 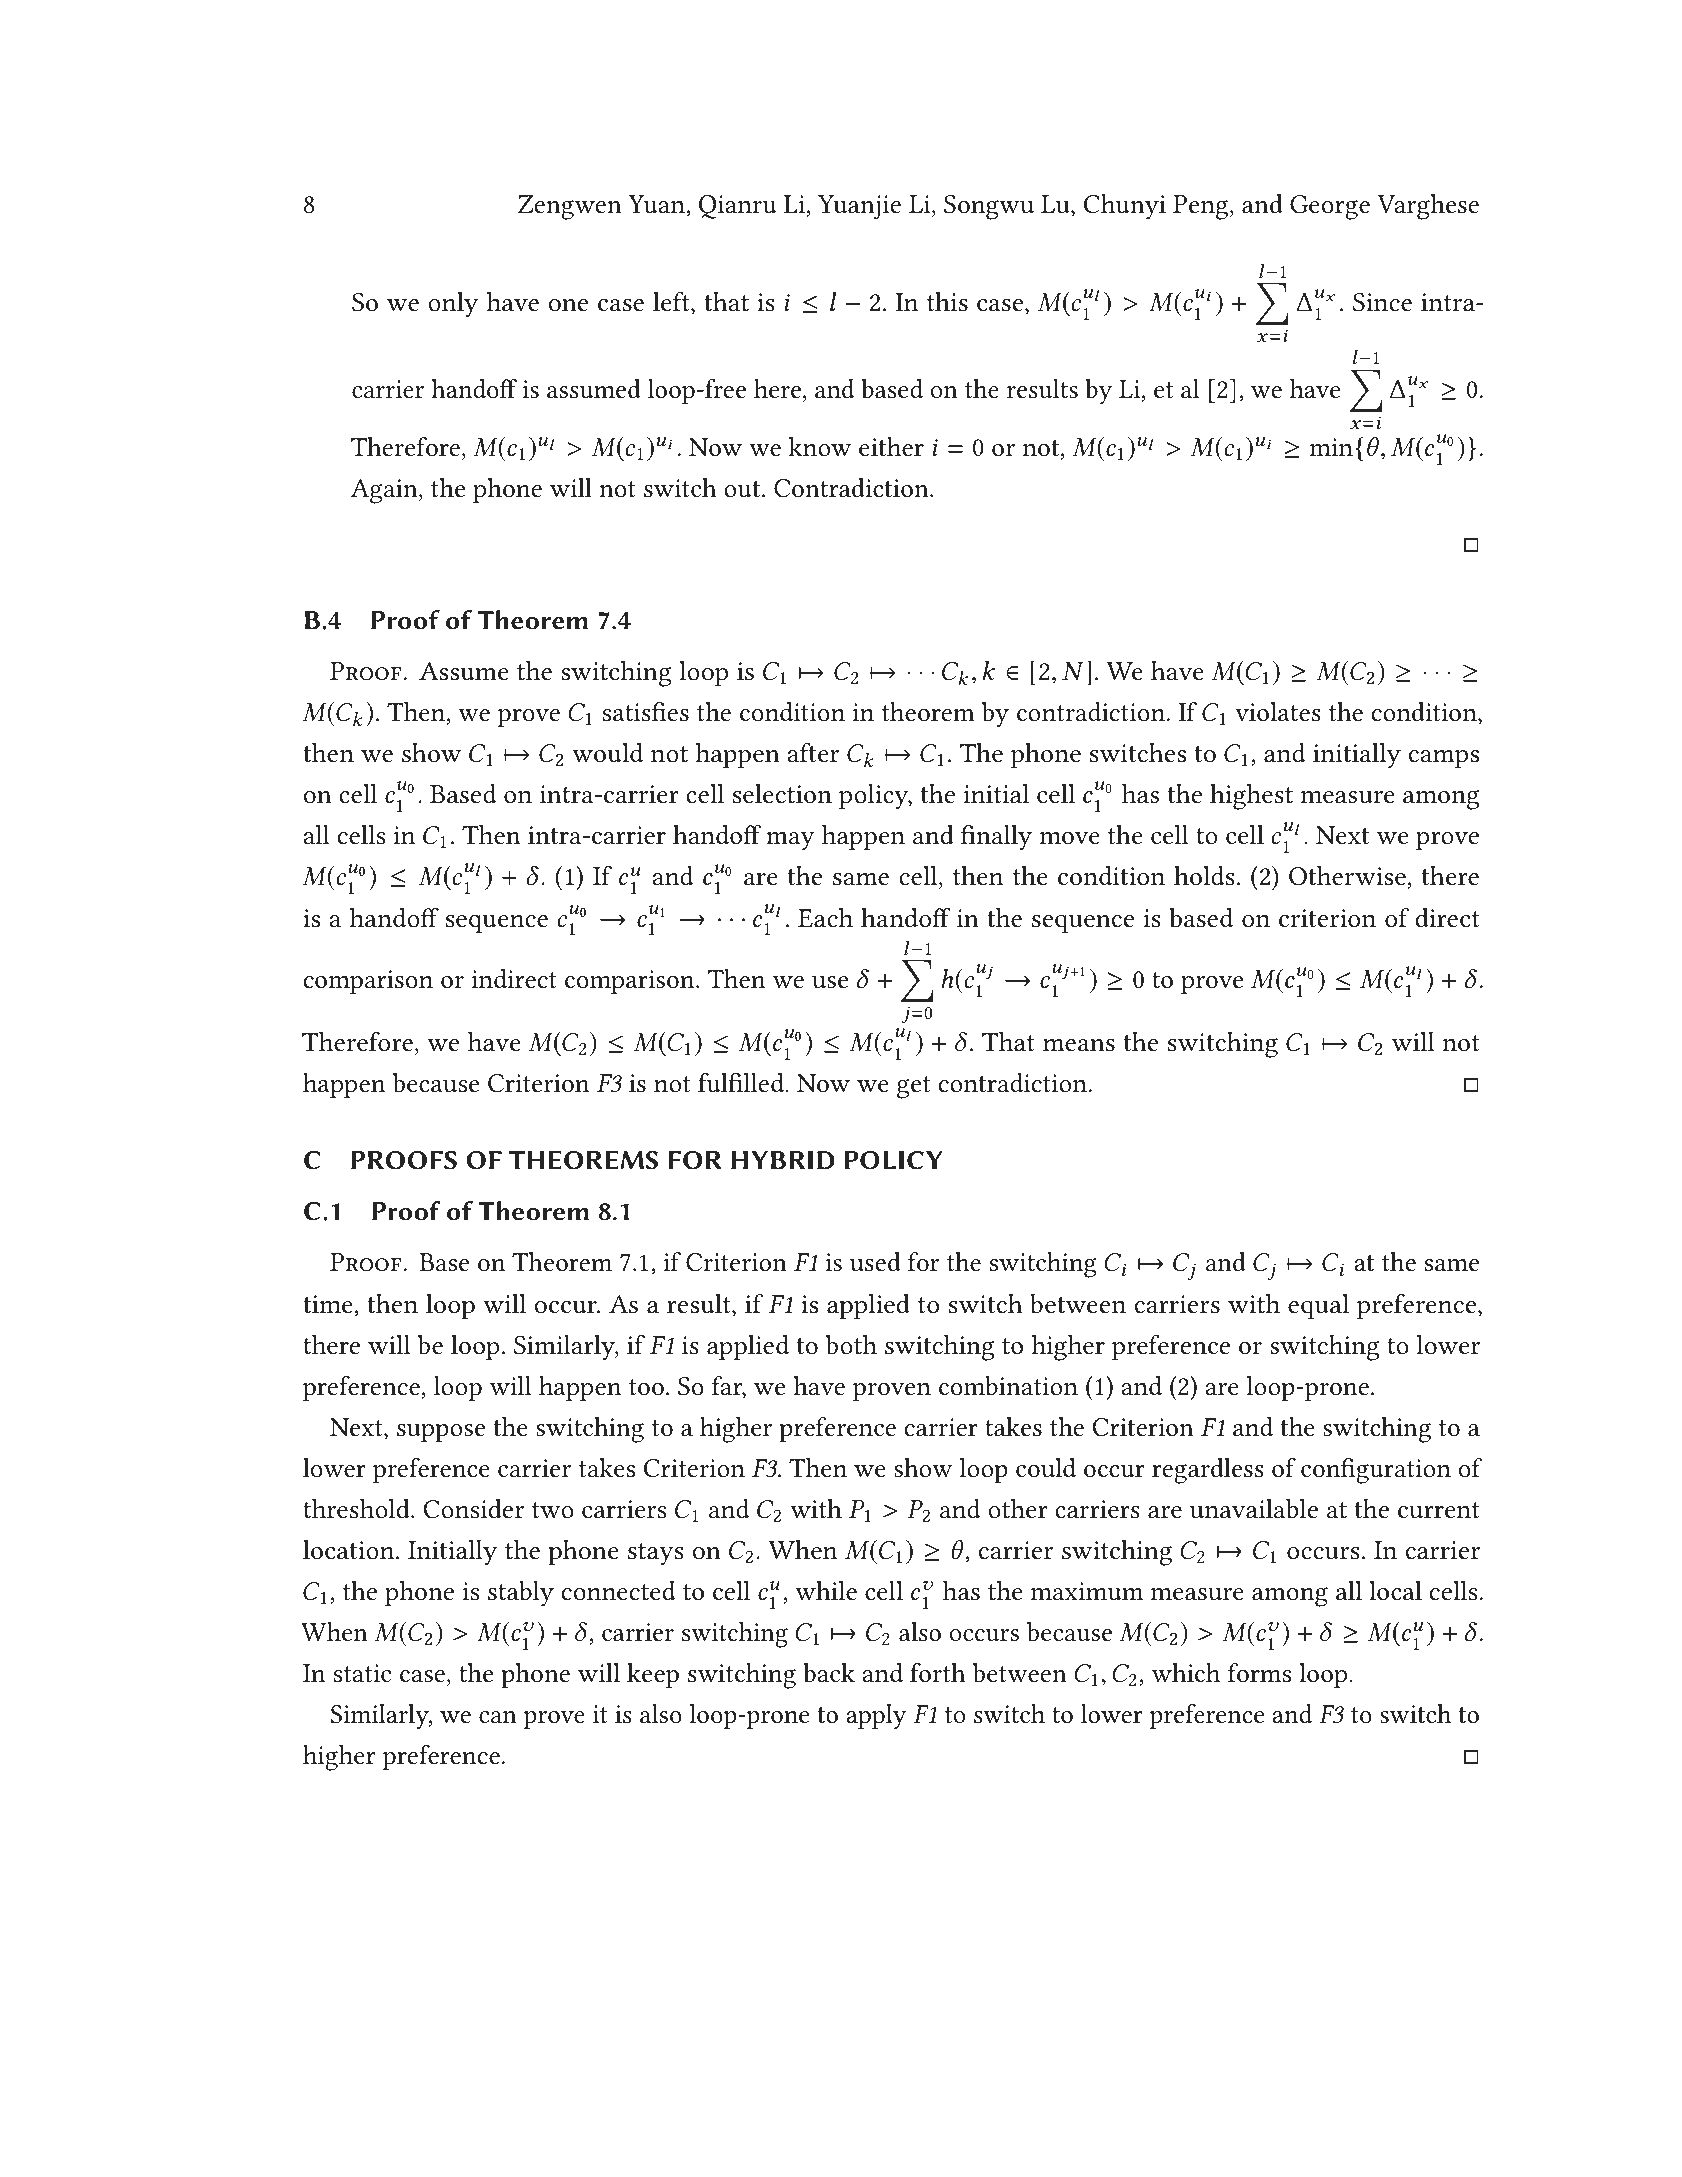 I want to click on Each, so click(x=825, y=918).
